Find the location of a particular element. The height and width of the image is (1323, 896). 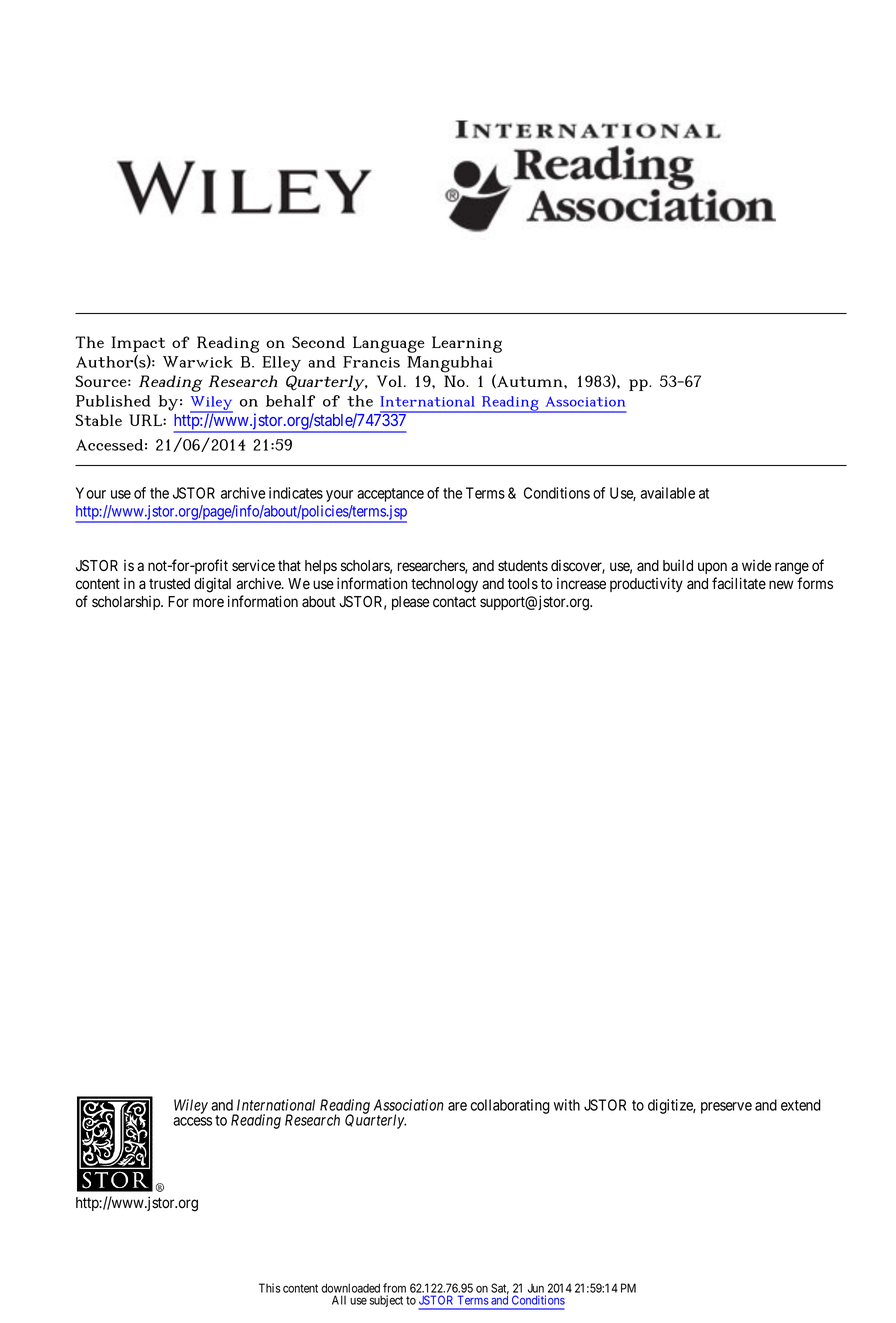

please is located at coordinates (410, 603).
